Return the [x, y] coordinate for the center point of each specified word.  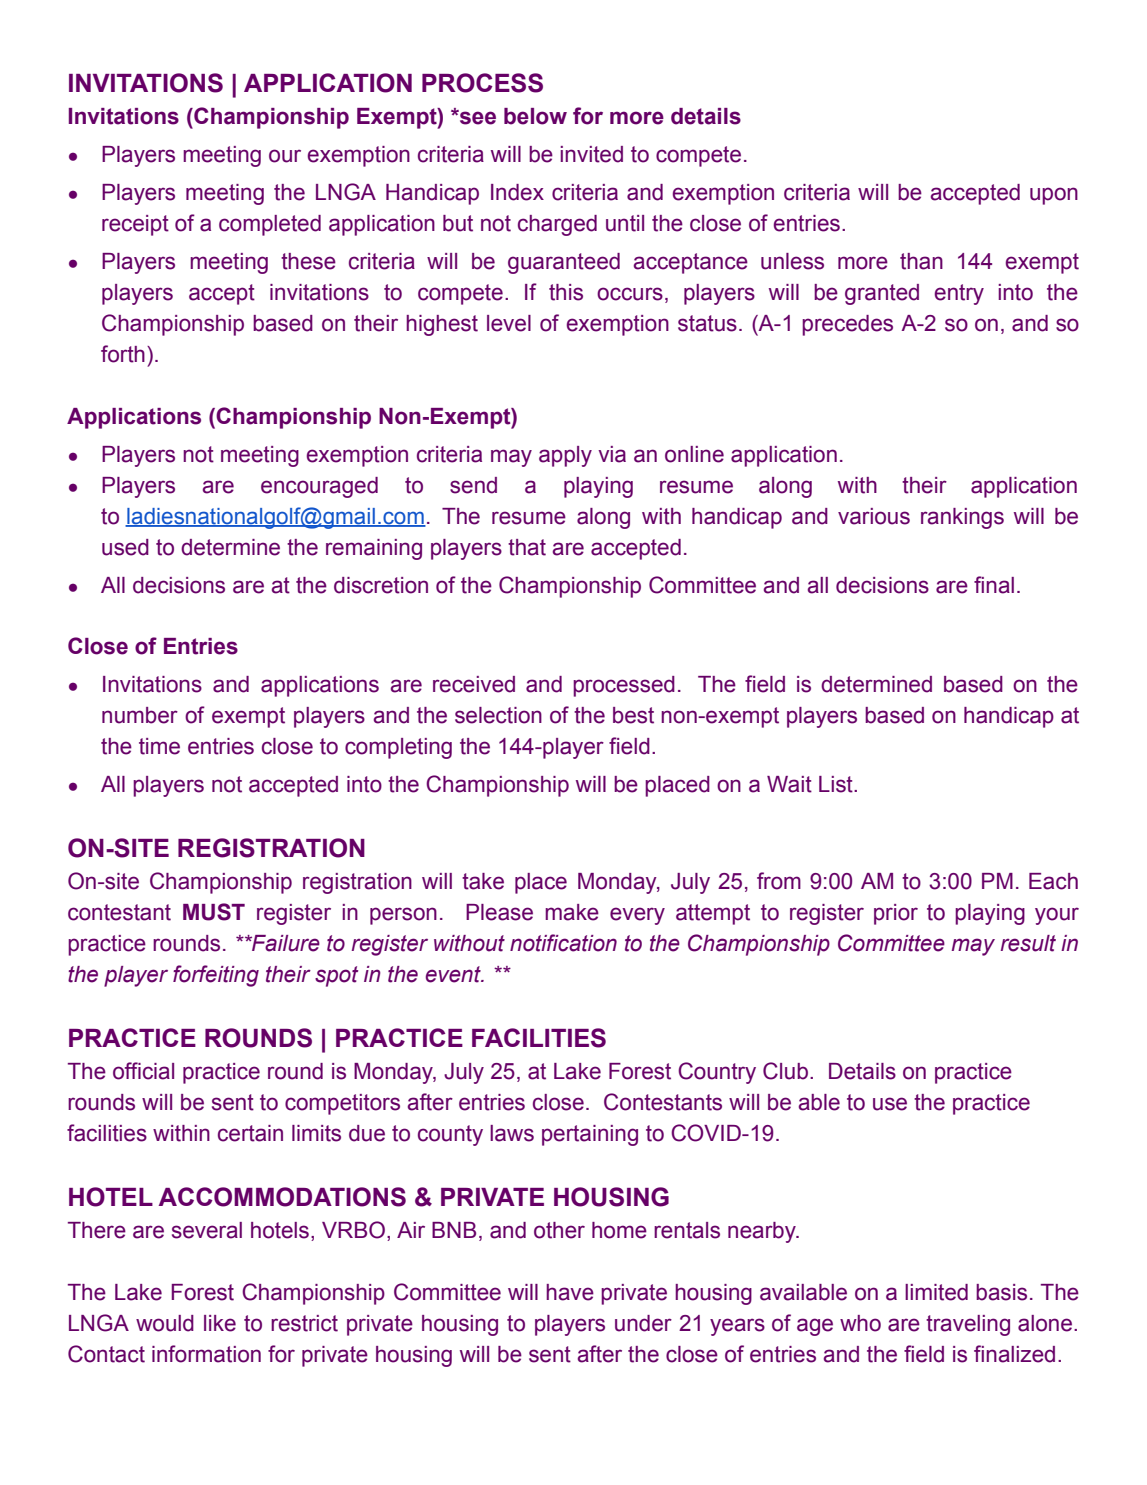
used [125, 547]
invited [591, 154]
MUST [214, 912]
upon [1054, 196]
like [220, 1323]
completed [270, 225]
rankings [962, 518]
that [527, 547]
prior [896, 914]
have [570, 1292]
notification [563, 943]
